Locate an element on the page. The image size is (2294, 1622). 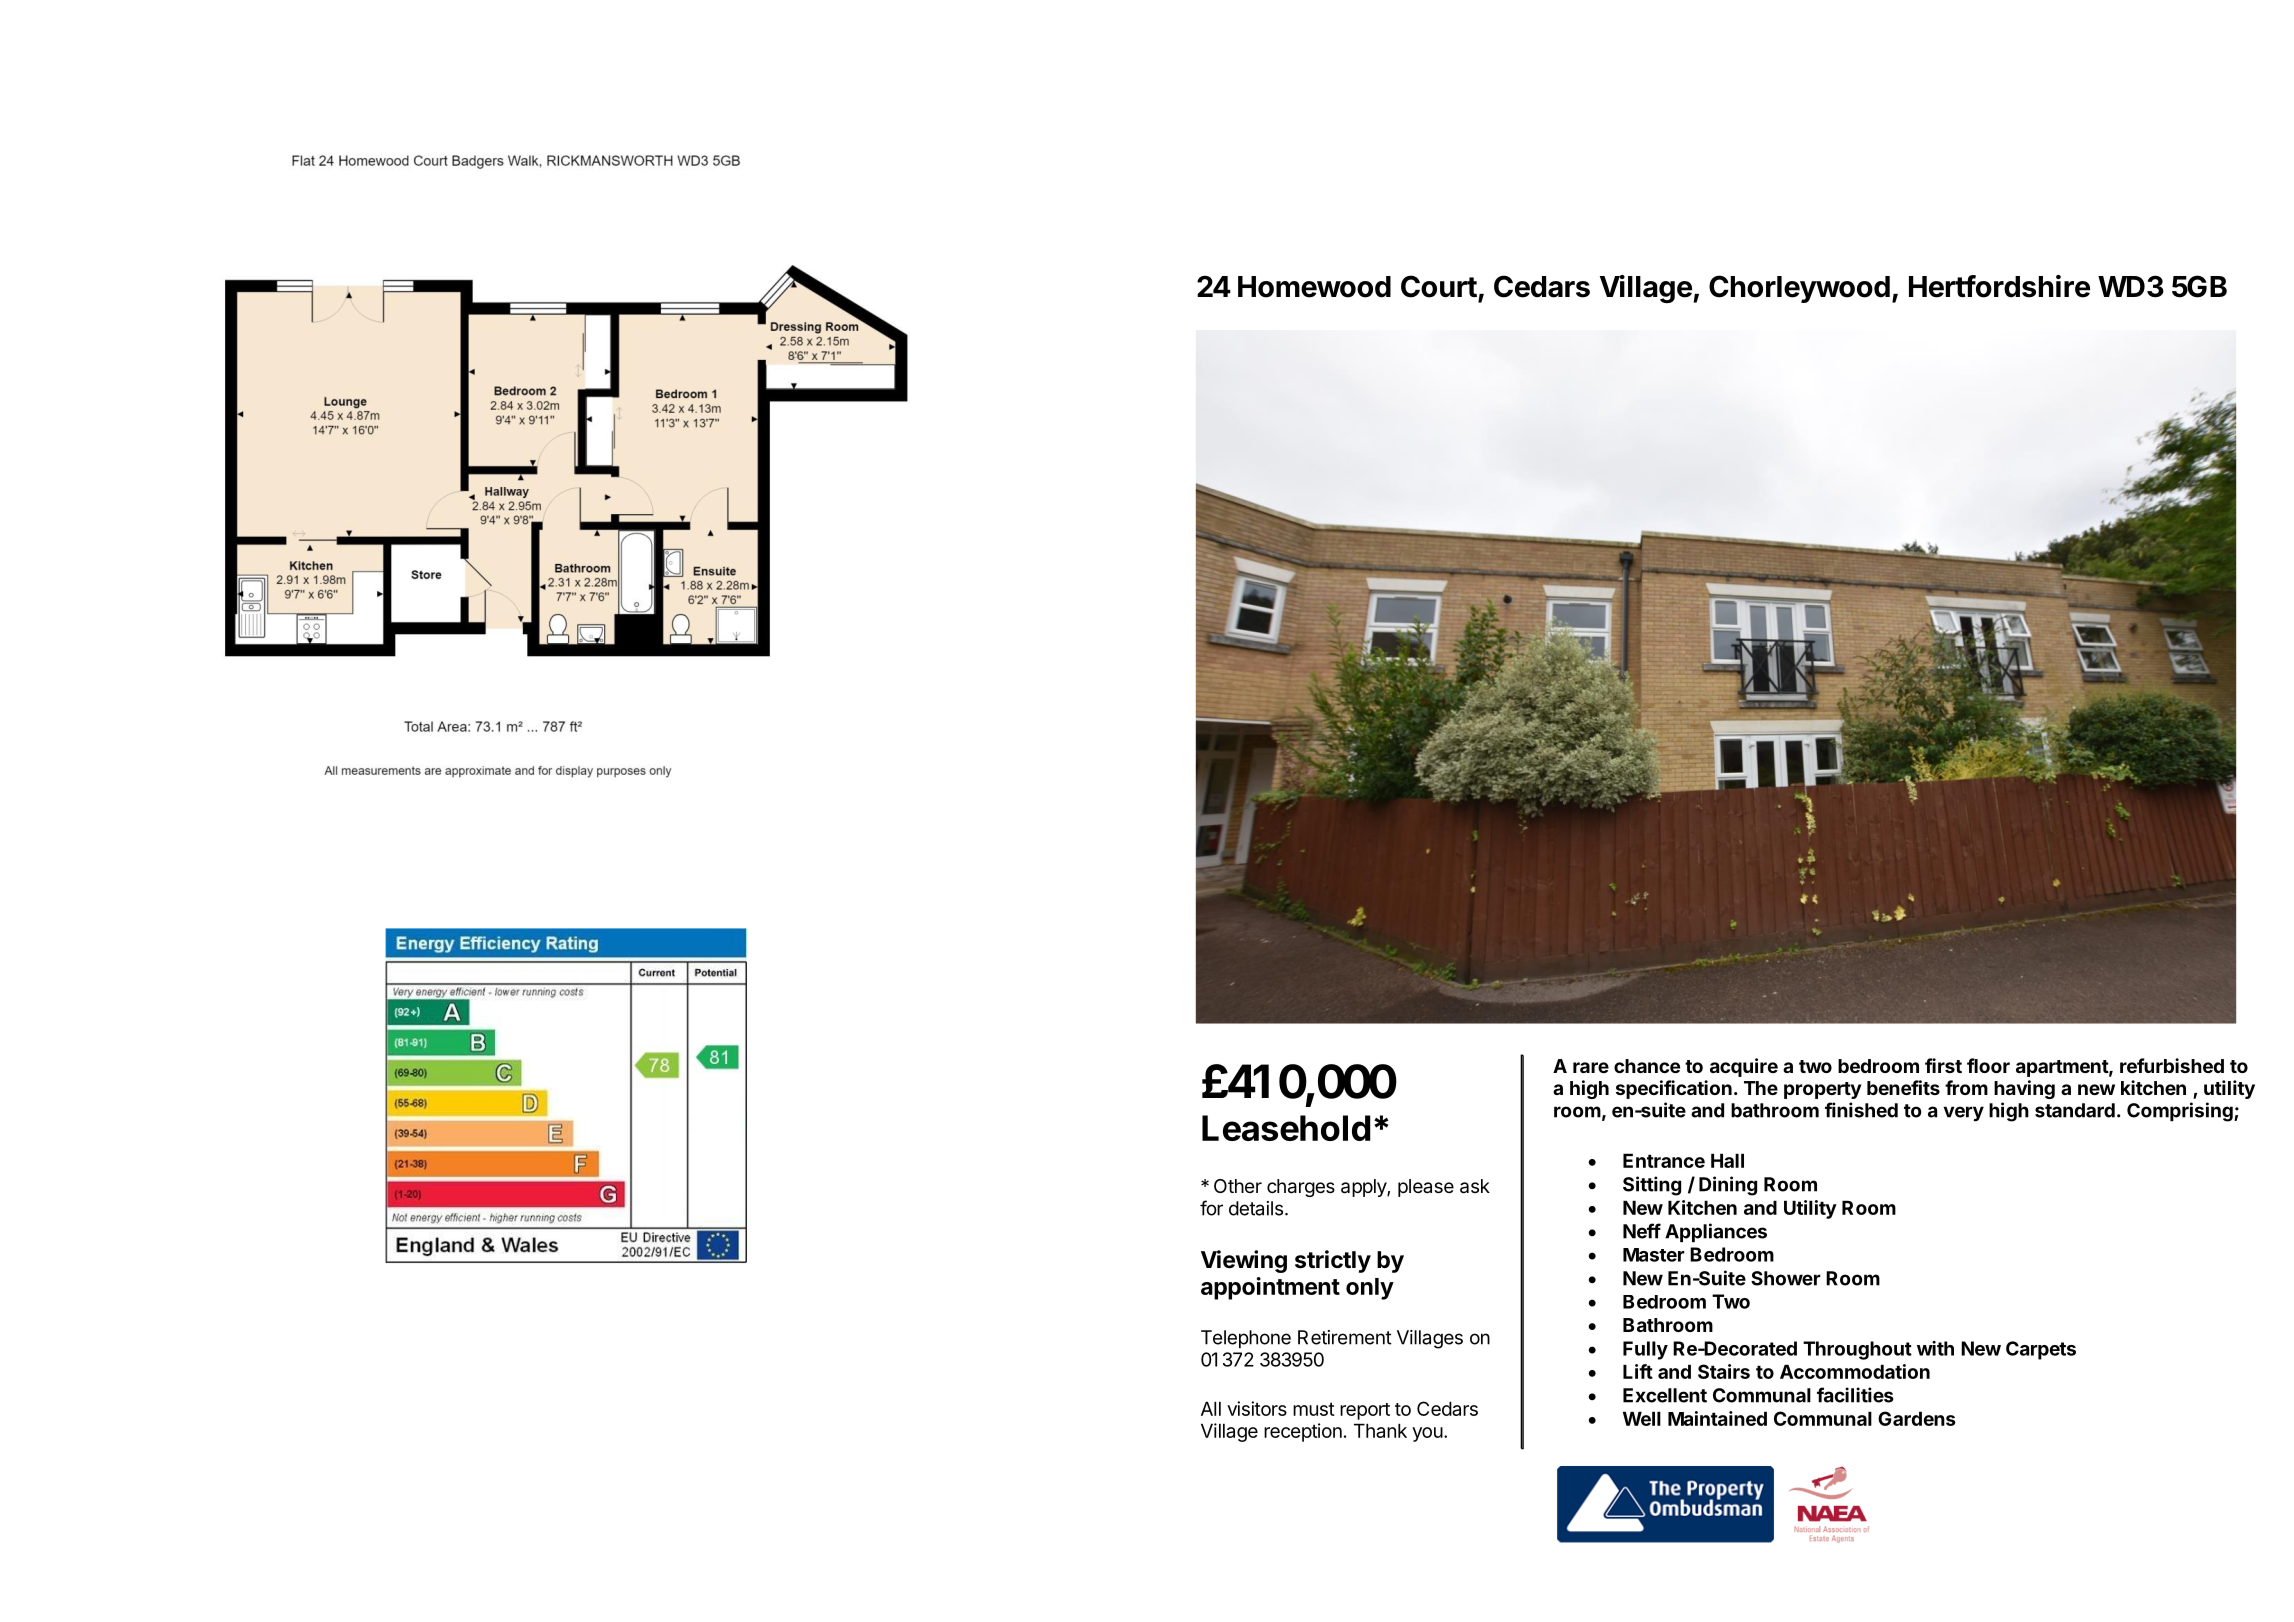
apply is located at coordinates (1364, 1188).
